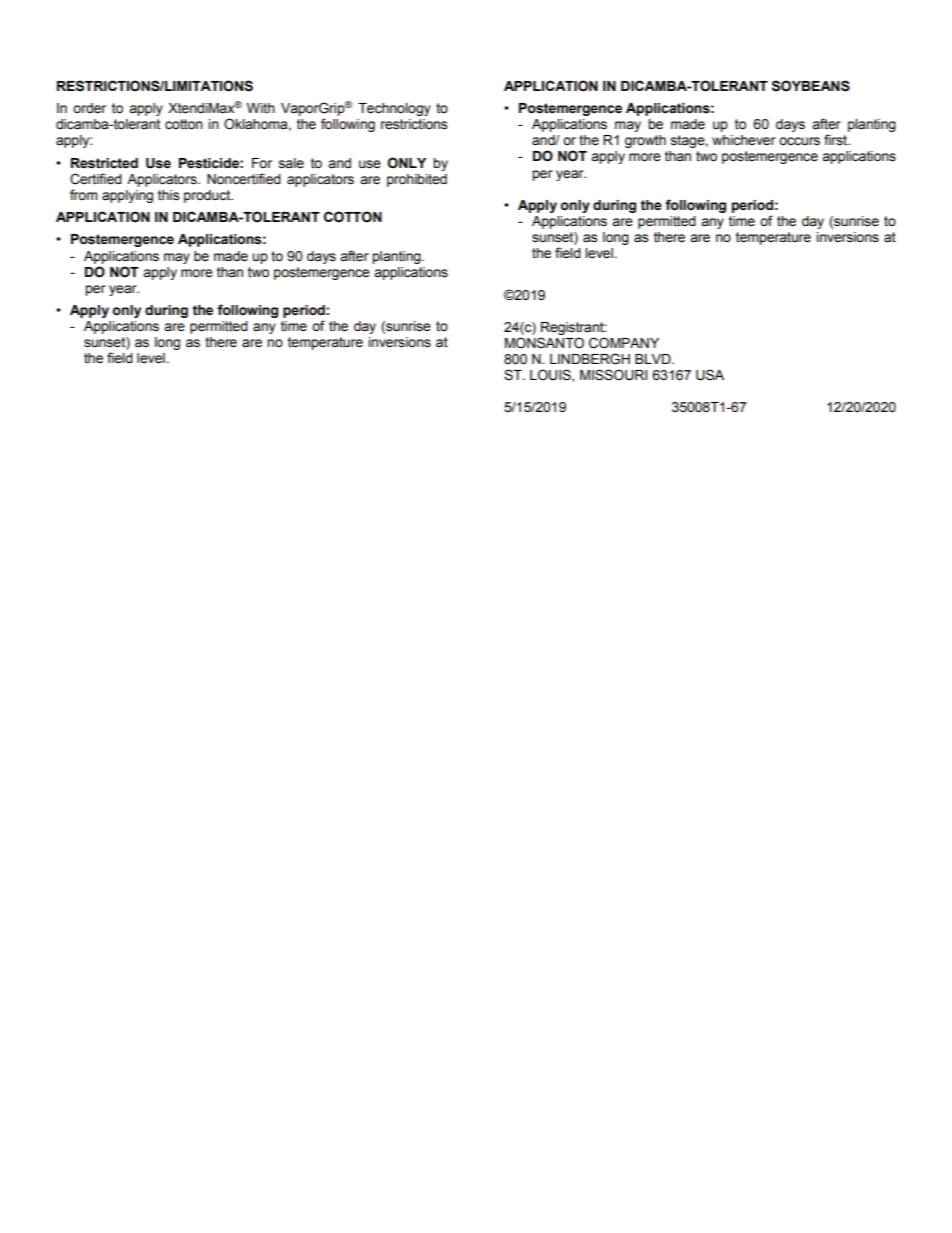 The image size is (952, 1233). What do you see at coordinates (394, 109) in the screenshot?
I see `Technology` at bounding box center [394, 109].
